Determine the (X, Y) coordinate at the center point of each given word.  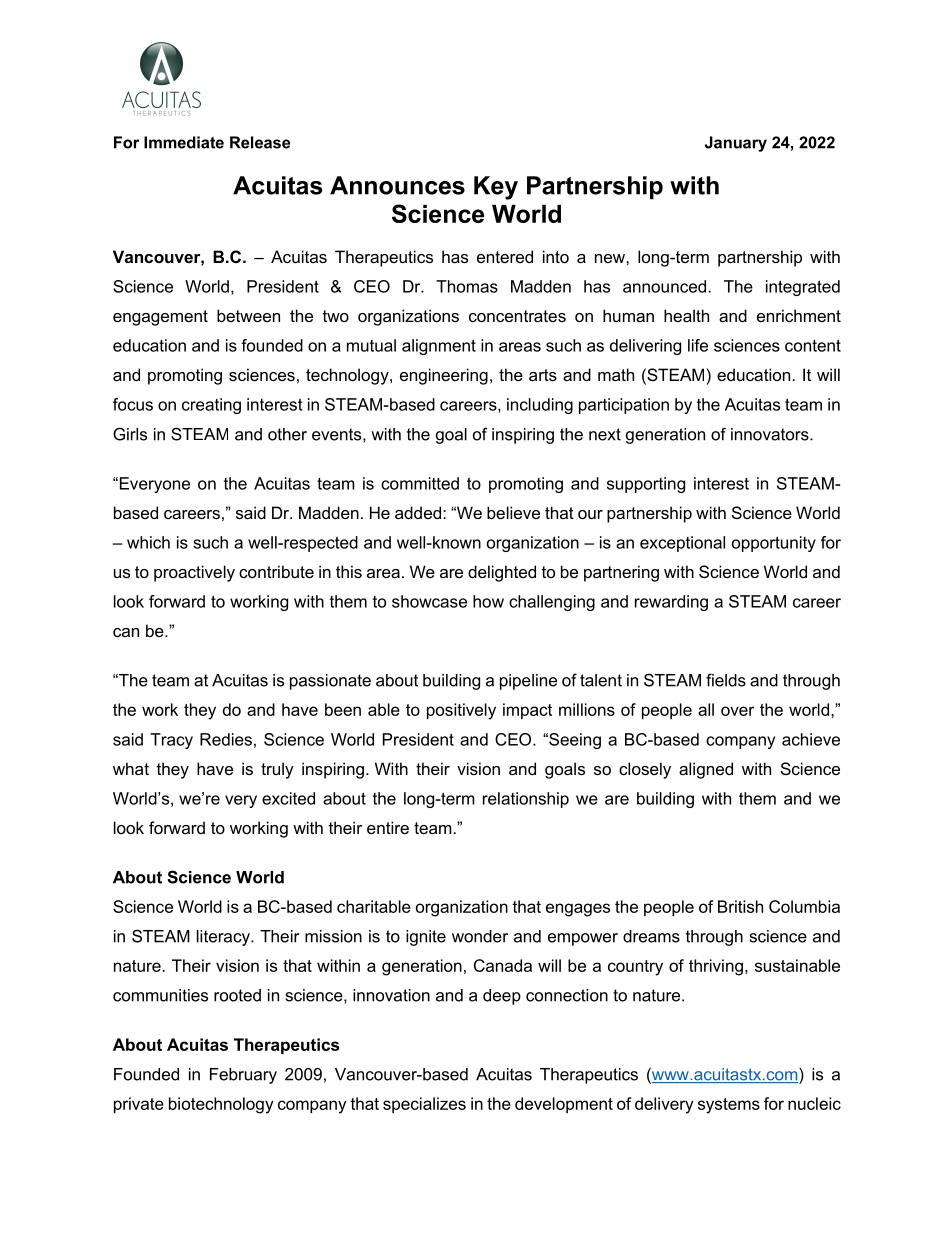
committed (420, 483)
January (736, 144)
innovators (771, 434)
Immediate (184, 142)
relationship (526, 800)
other (287, 434)
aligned (706, 770)
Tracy (171, 741)
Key (496, 188)
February (243, 1076)
